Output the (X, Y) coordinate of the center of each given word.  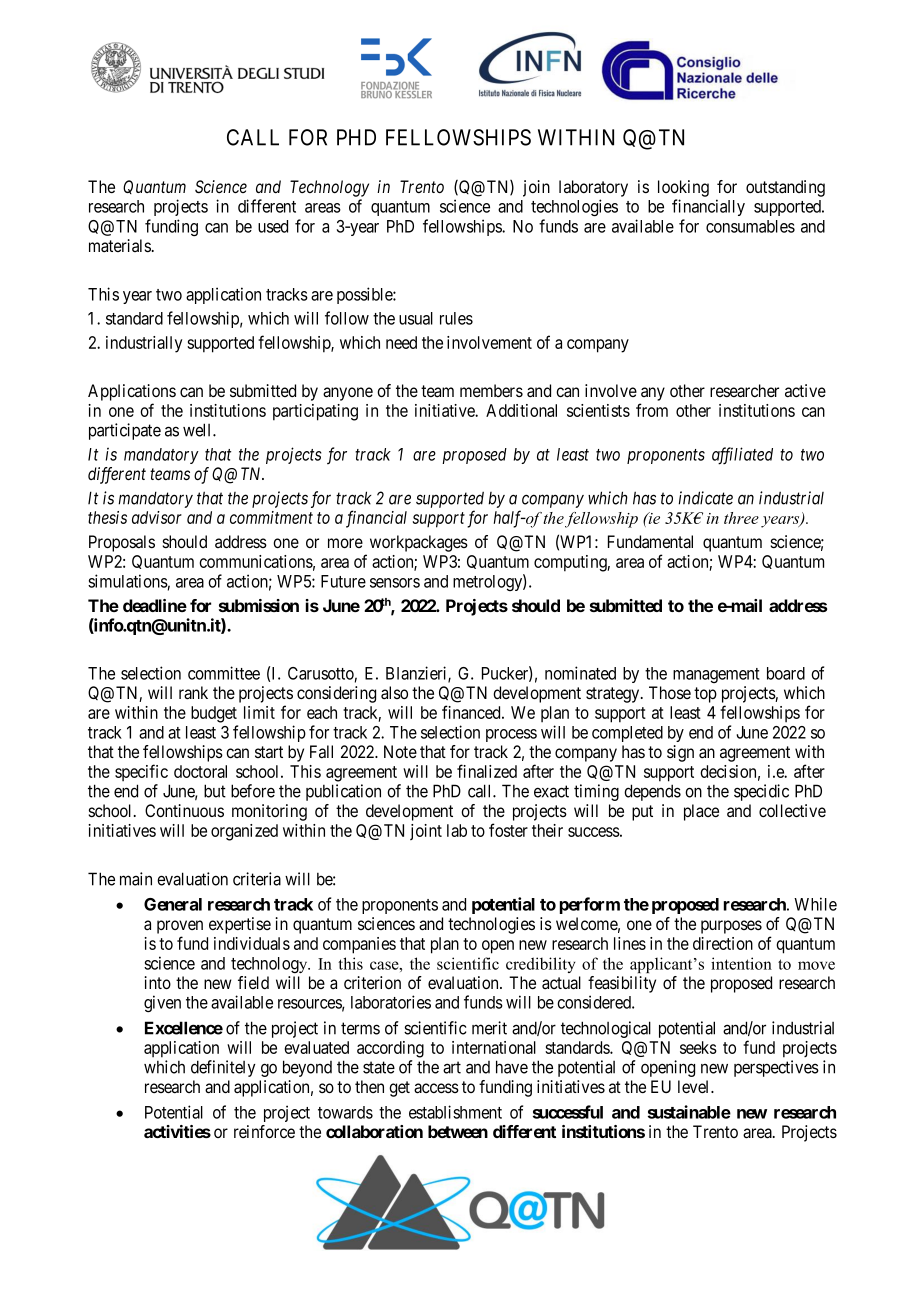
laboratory (593, 188)
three (741, 518)
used (273, 226)
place (701, 812)
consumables (750, 226)
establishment (455, 1112)
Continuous (184, 810)
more (345, 543)
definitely (223, 1068)
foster (508, 830)
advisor (157, 517)
